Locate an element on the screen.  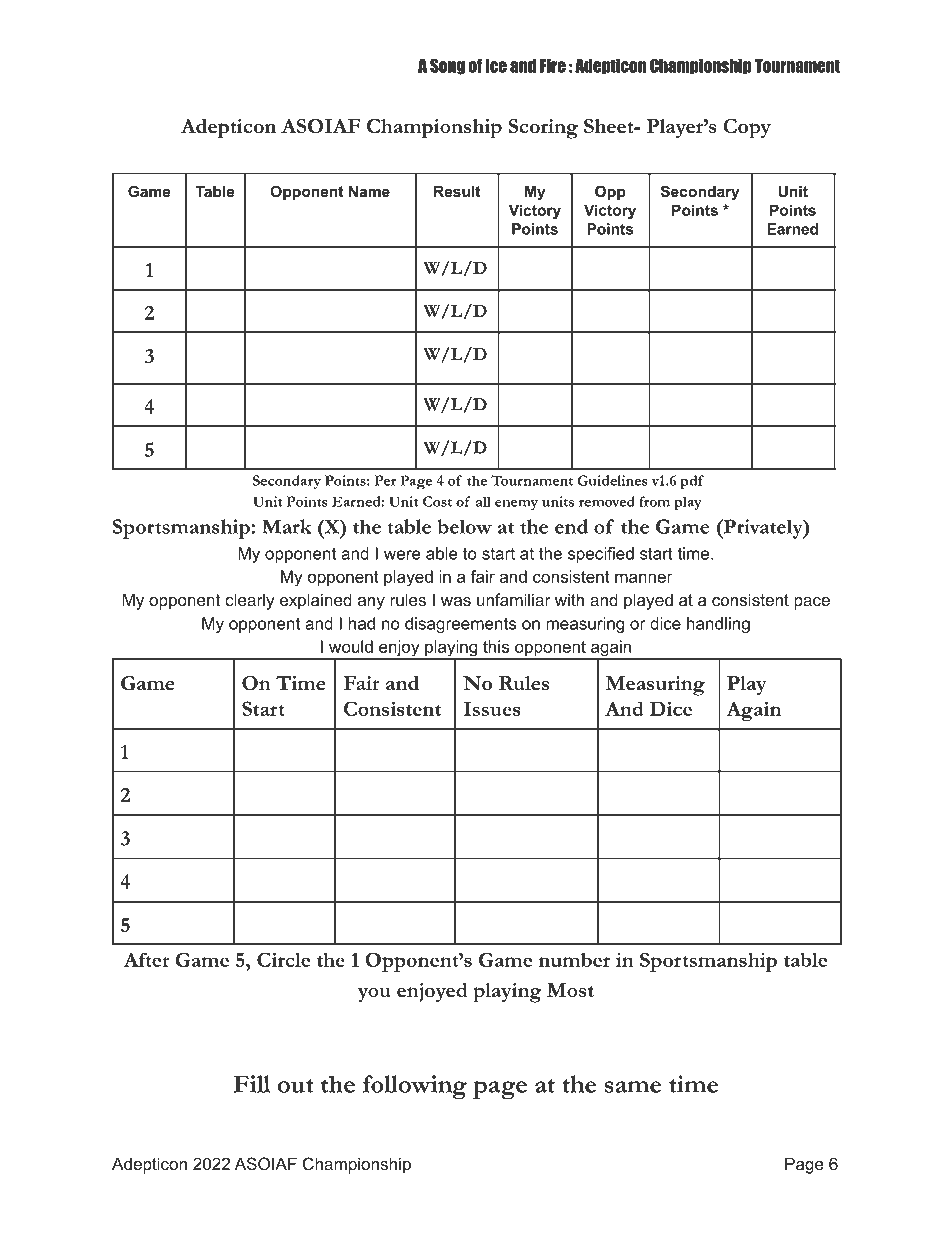
Fill is located at coordinates (252, 1084).
